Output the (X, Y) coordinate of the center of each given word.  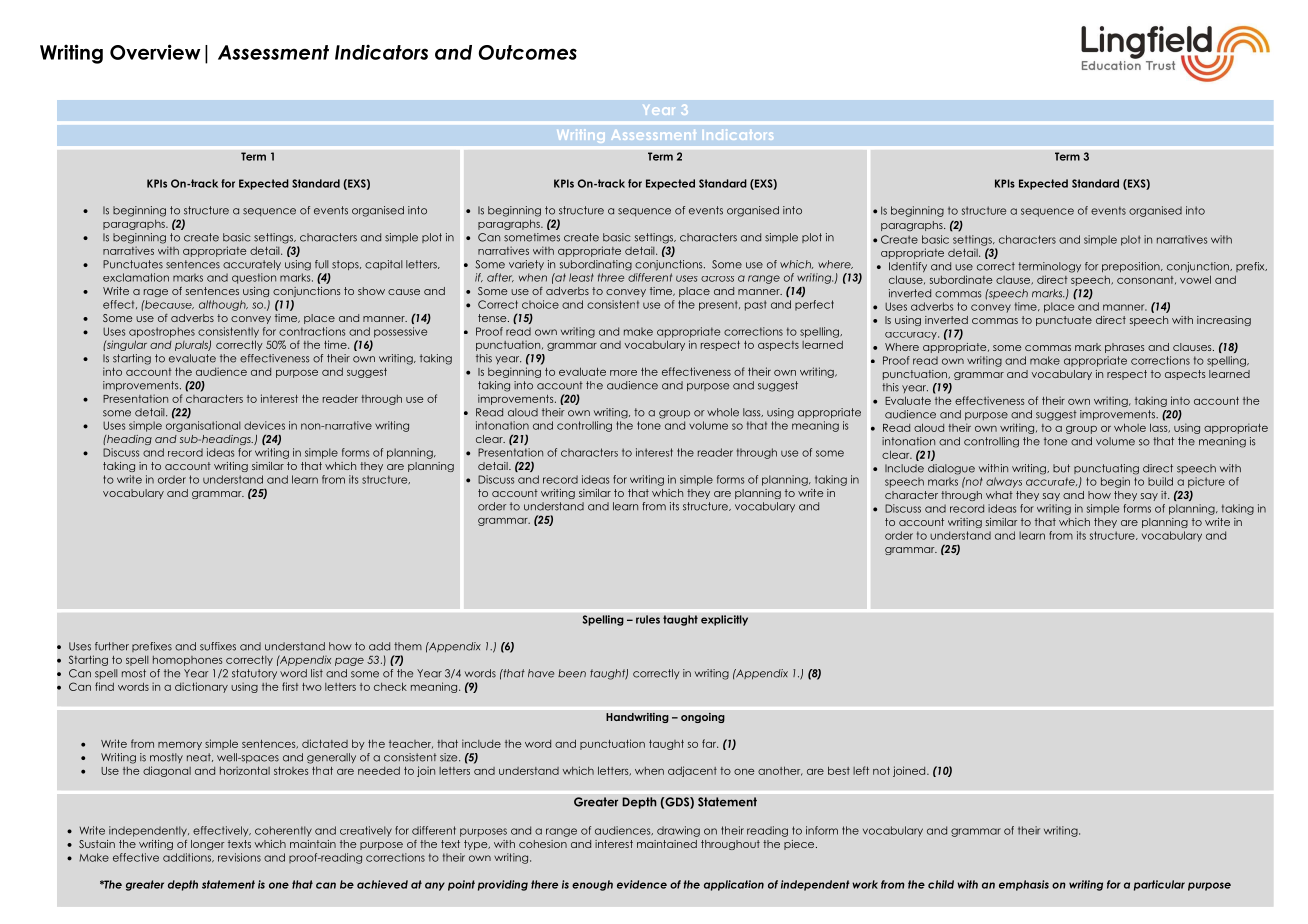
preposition (1132, 267)
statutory (254, 674)
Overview (155, 52)
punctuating (1106, 469)
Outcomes (528, 52)
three (611, 277)
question (254, 278)
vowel (1195, 279)
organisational (203, 426)
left (861, 770)
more (623, 373)
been (572, 673)
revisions (239, 857)
